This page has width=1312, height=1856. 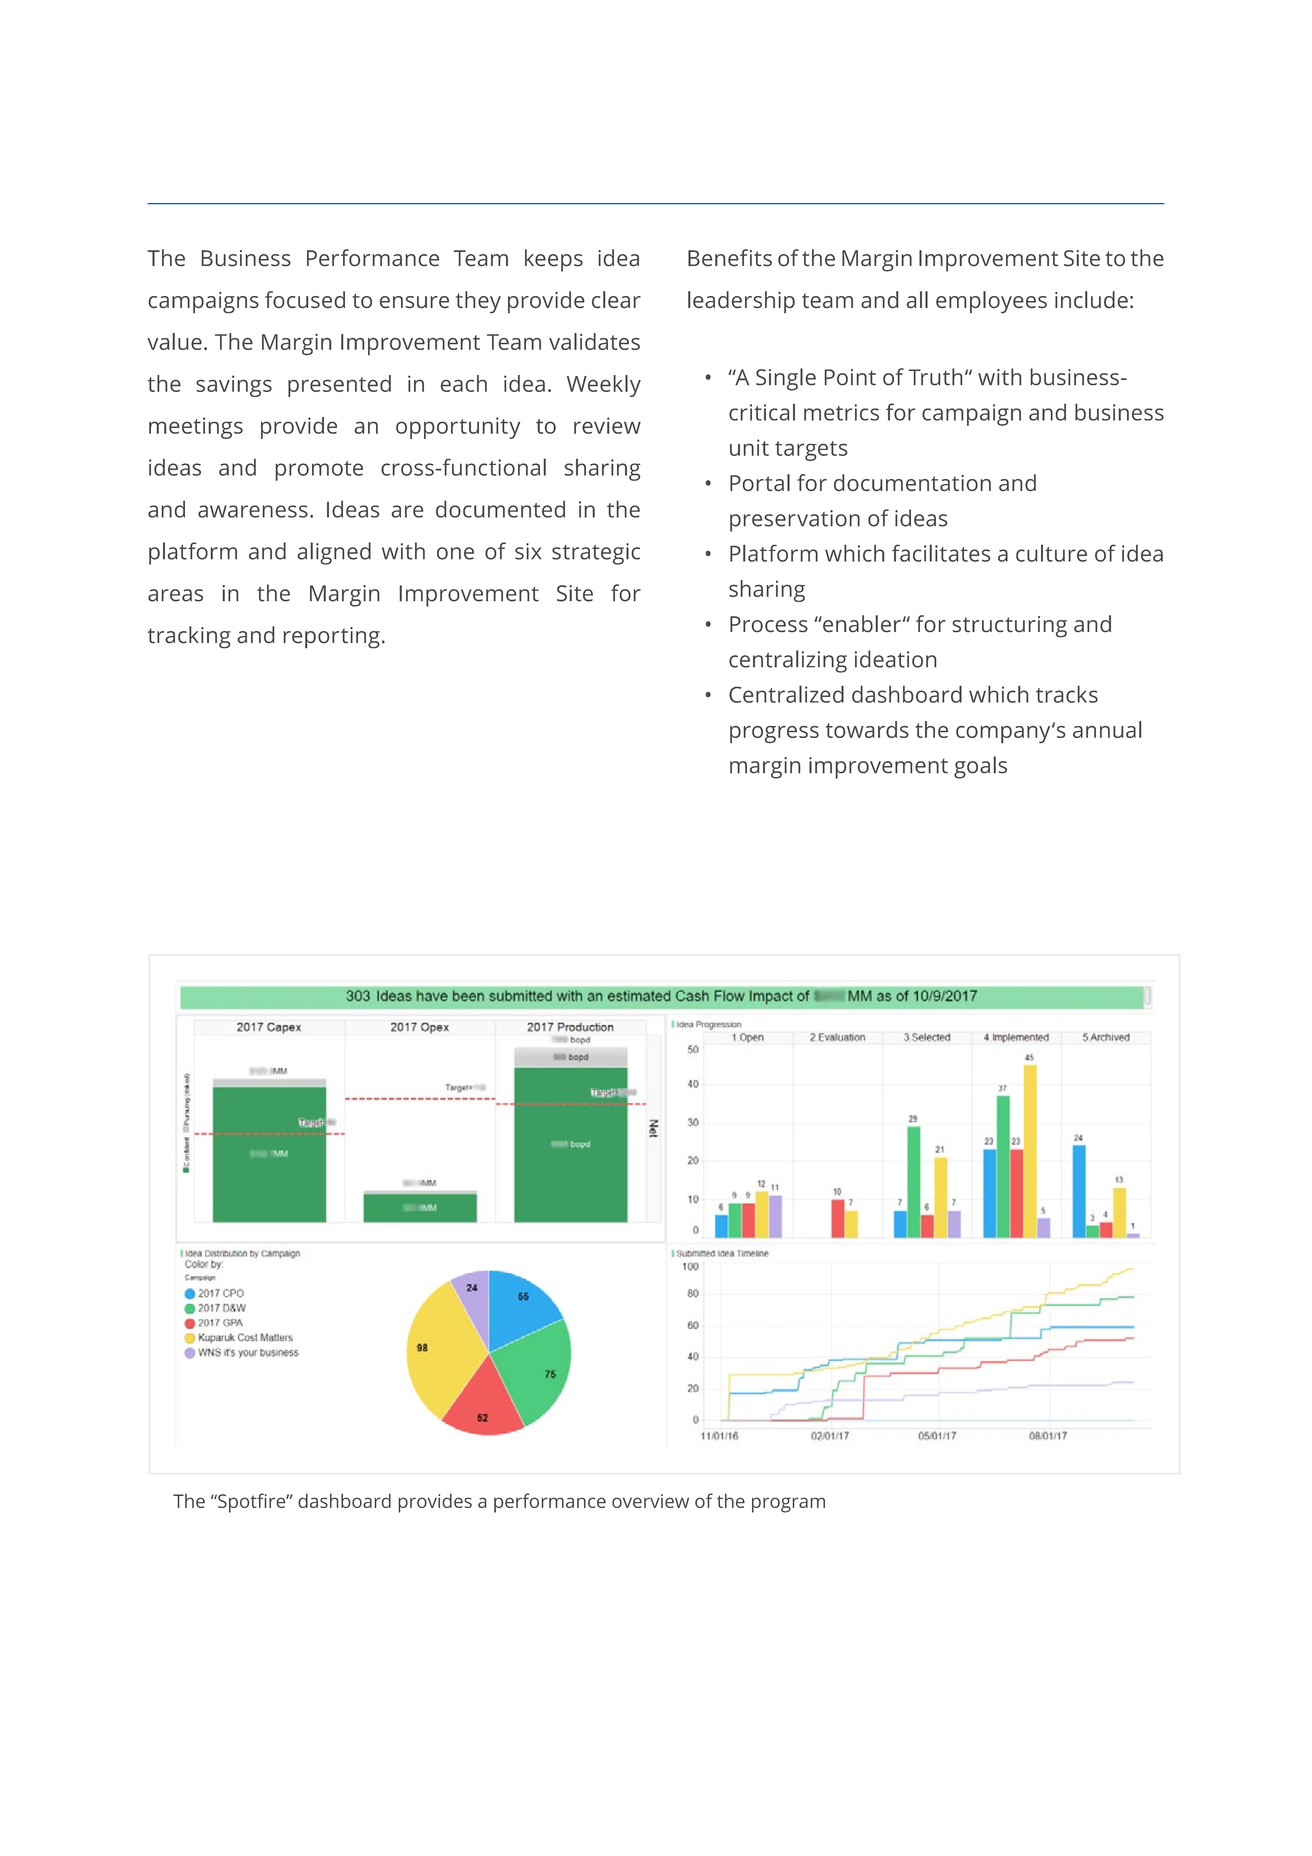 I want to click on awareness, so click(x=253, y=511).
